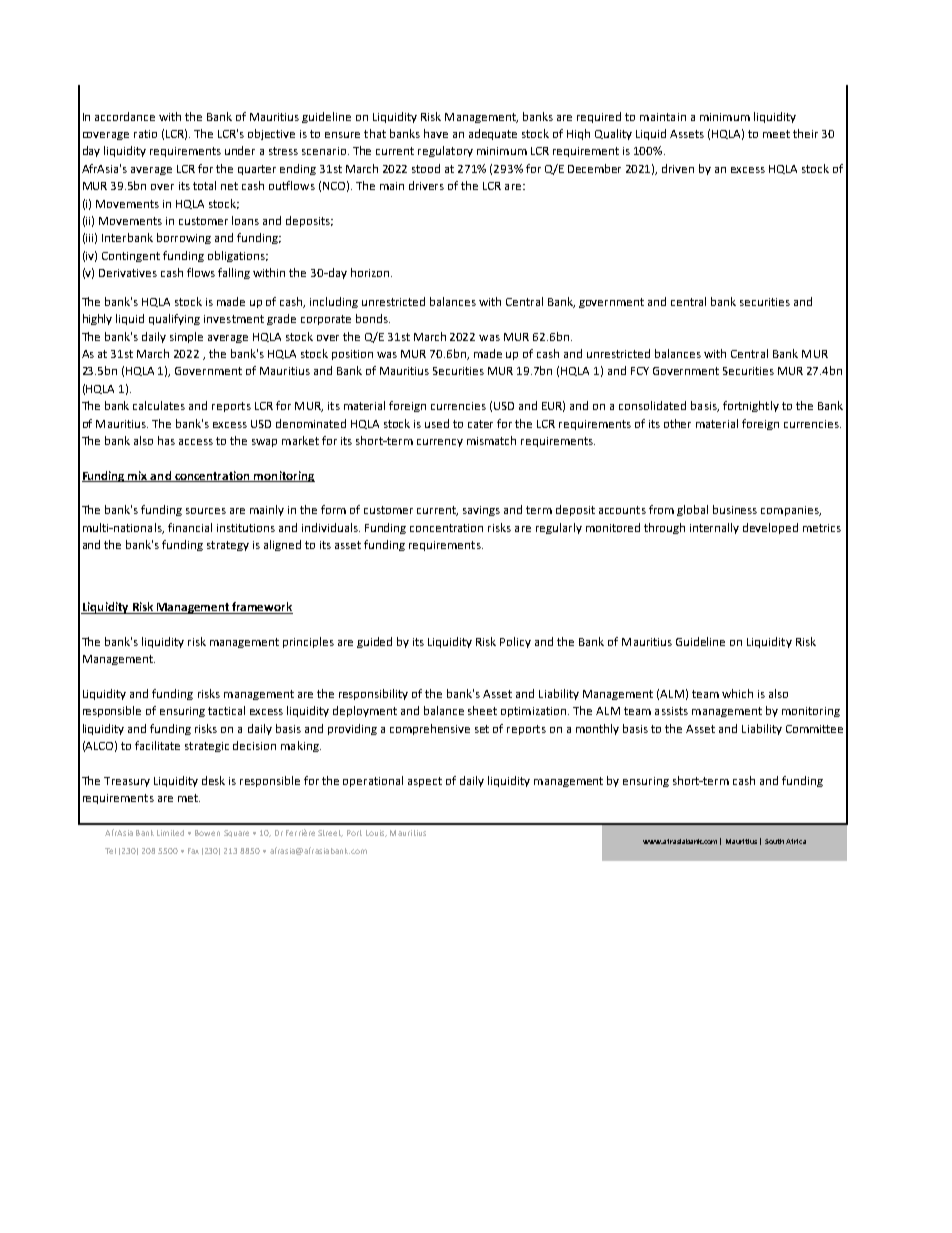  What do you see at coordinates (261, 608) in the image?
I see `framework` at bounding box center [261, 608].
